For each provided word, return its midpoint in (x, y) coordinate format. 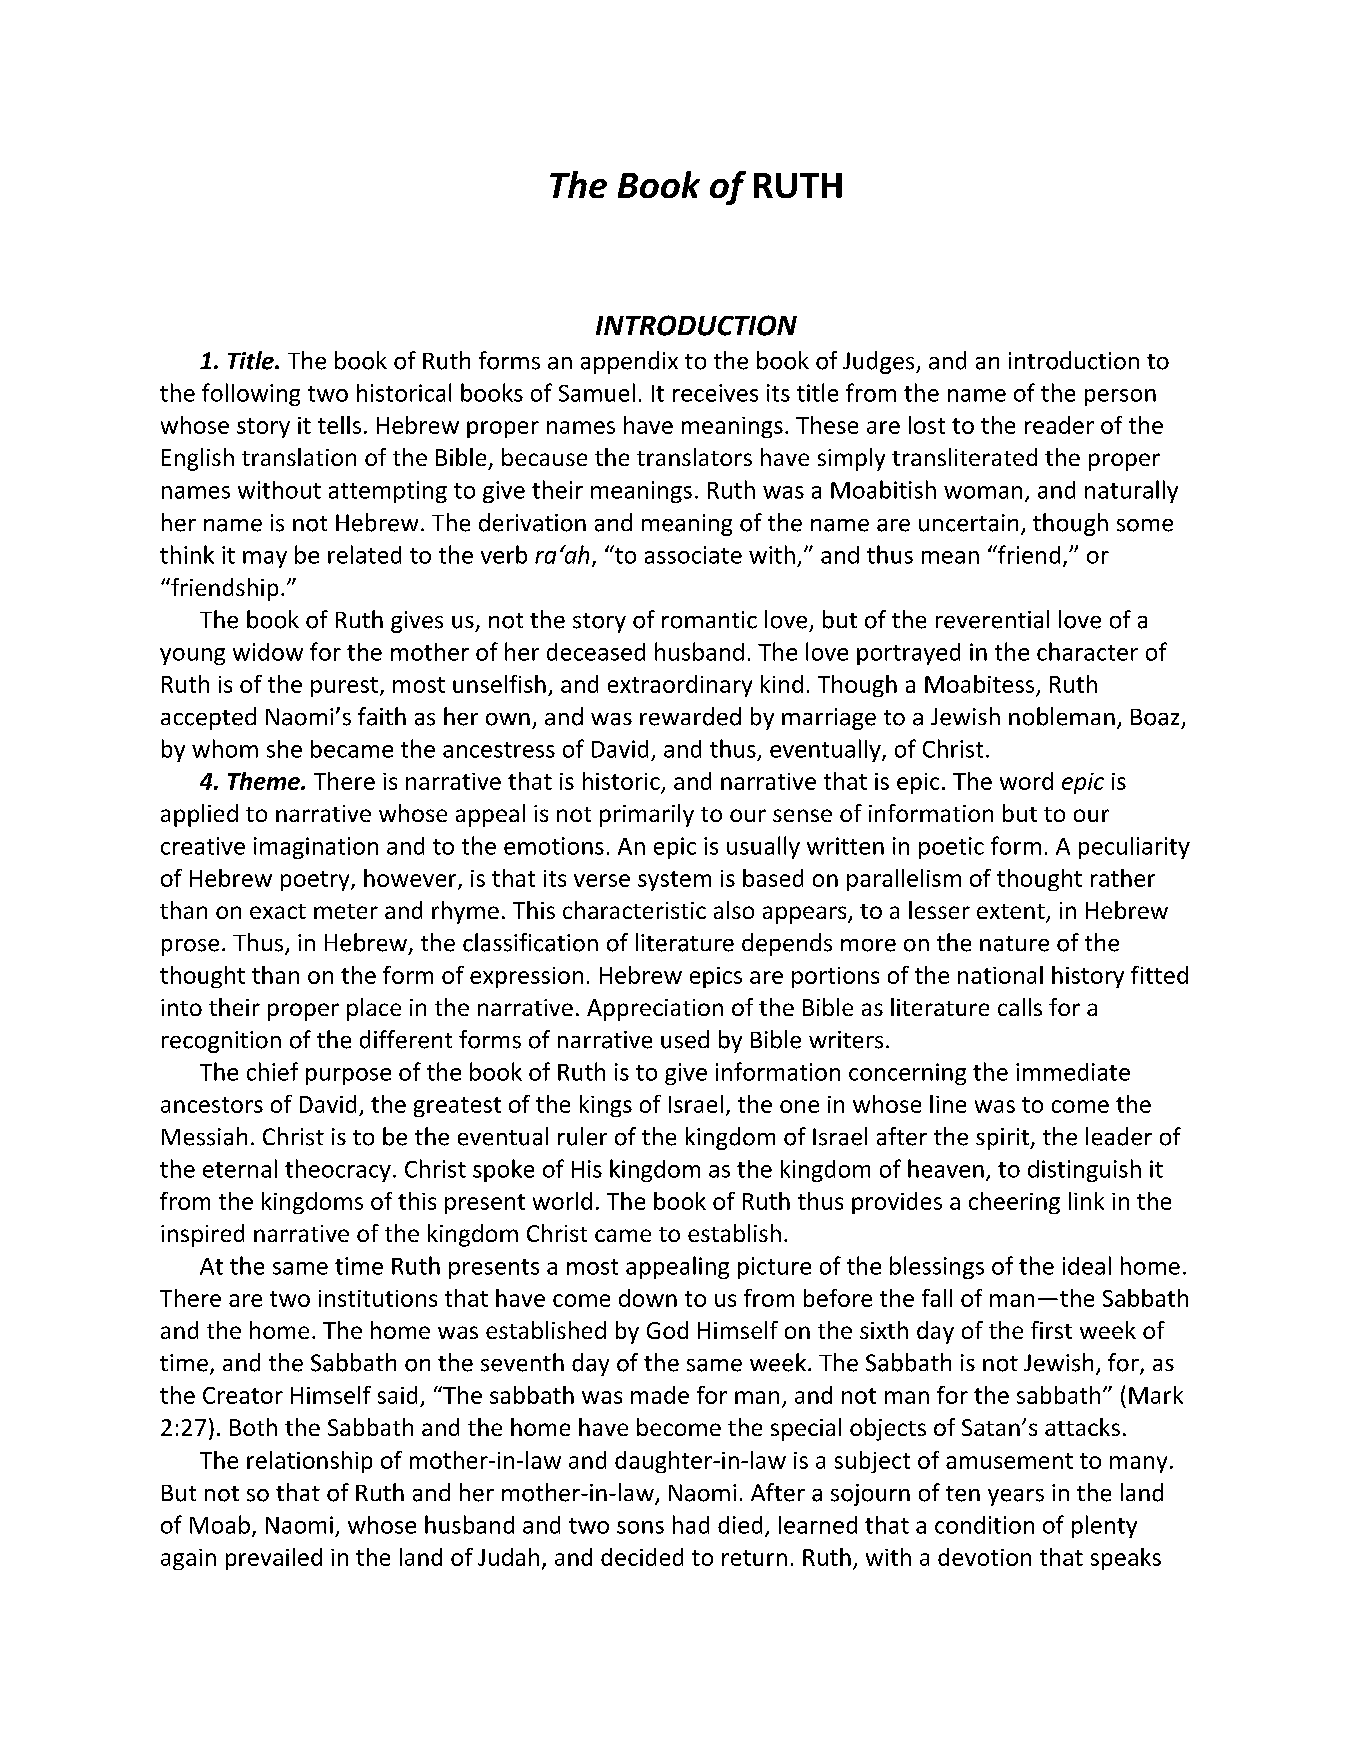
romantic (709, 620)
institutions (378, 1298)
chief (272, 1071)
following (251, 394)
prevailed (274, 1559)
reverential (992, 619)
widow (268, 652)
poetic (951, 848)
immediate (1073, 1072)
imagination (316, 848)
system (674, 881)
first (1051, 1330)
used (685, 1039)
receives (715, 393)
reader (1059, 425)
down (648, 1298)
